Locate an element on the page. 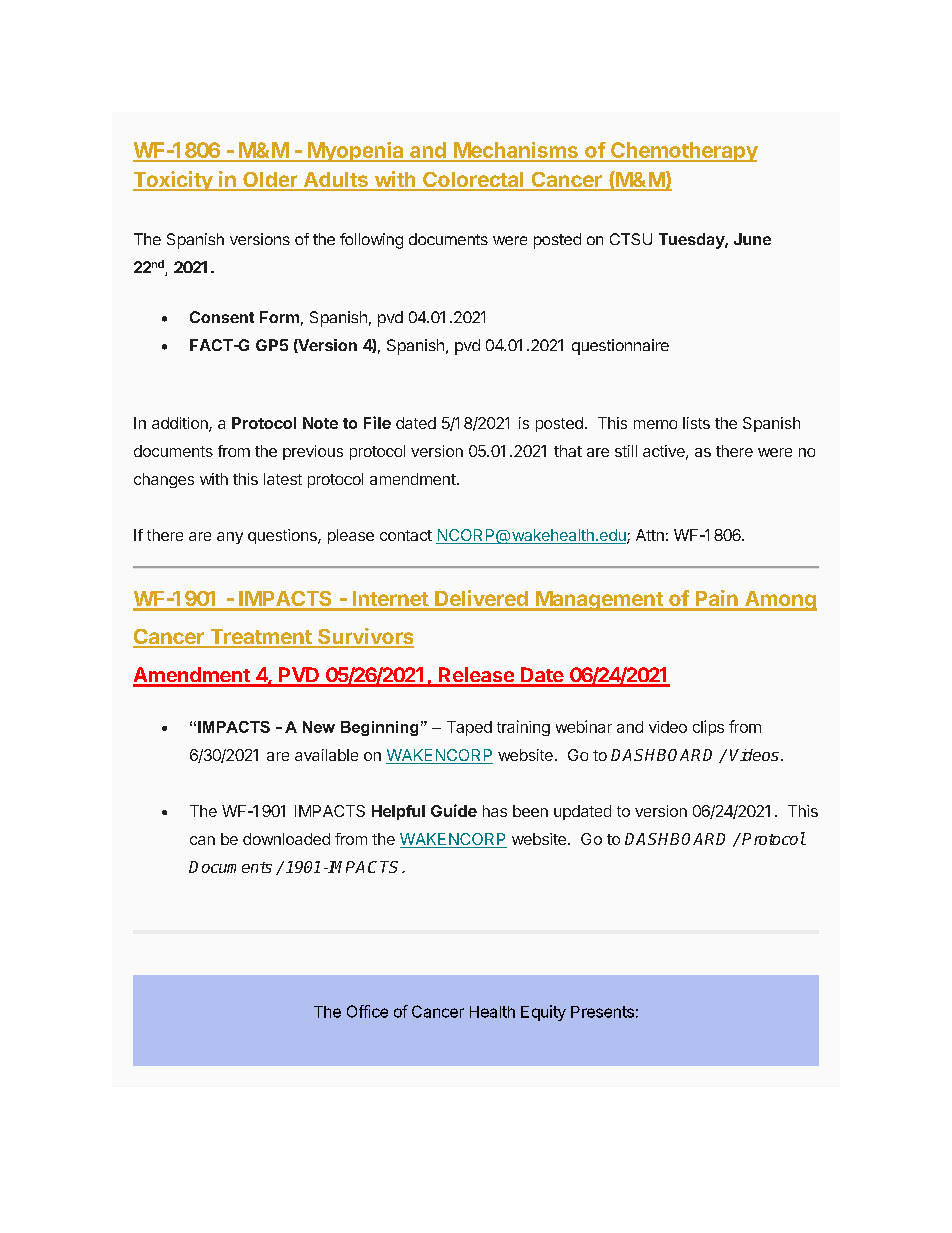 Image resolution: width=952 pixels, height=1233 pixels. Office is located at coordinates (367, 1011).
